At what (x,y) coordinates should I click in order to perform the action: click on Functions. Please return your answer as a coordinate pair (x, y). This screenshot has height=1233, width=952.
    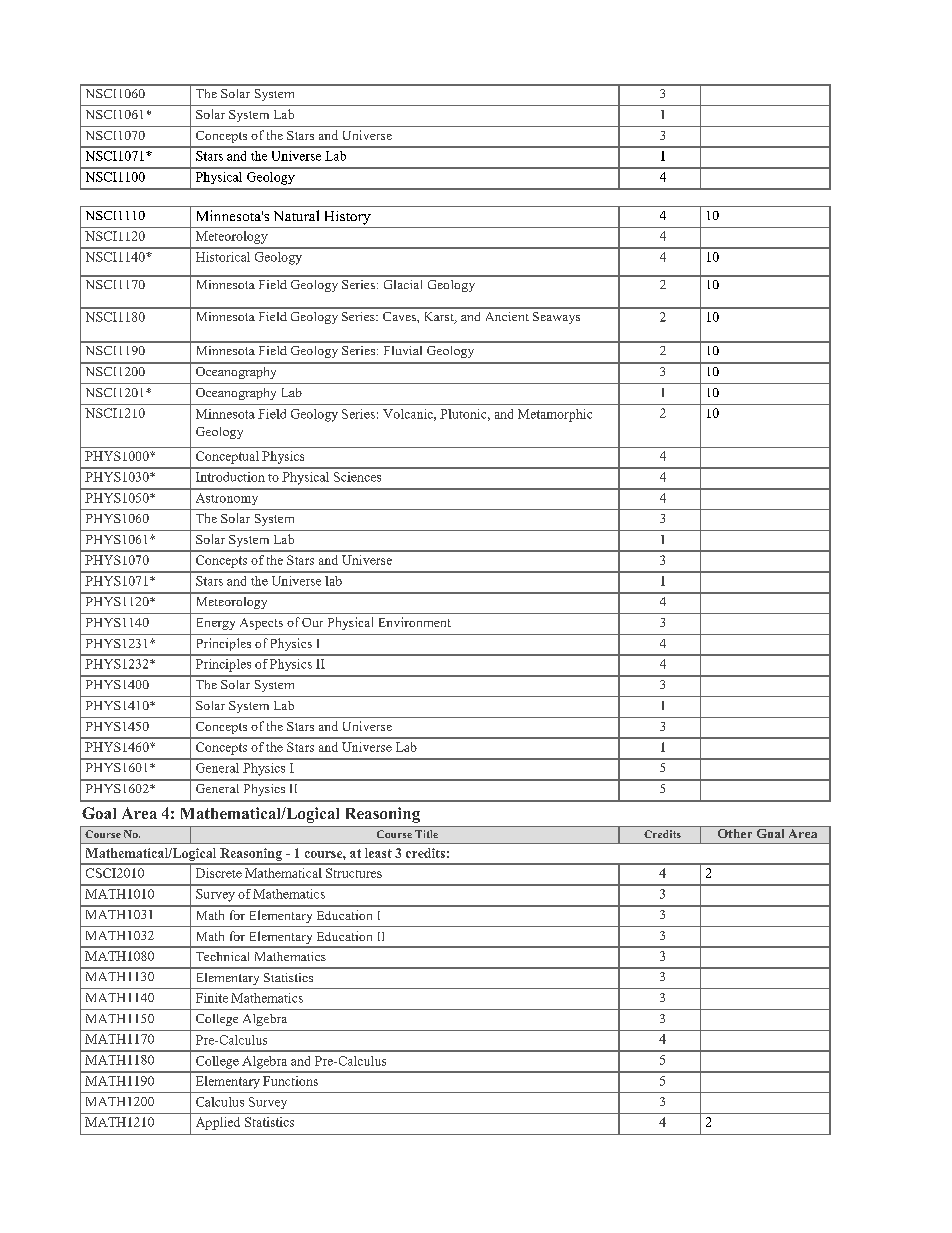
    Looking at the image, I should click on (290, 1081).
